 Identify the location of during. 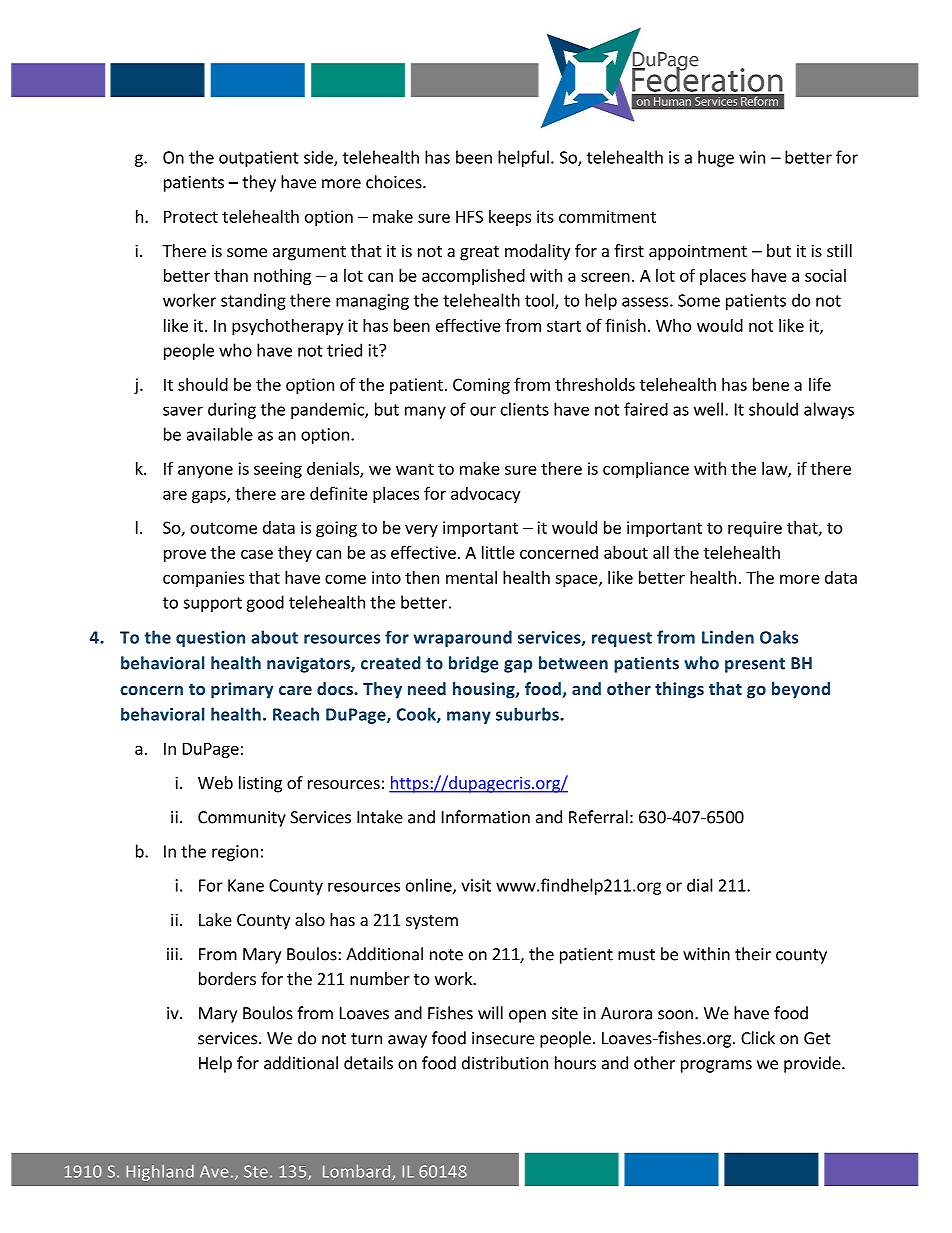
(232, 410).
